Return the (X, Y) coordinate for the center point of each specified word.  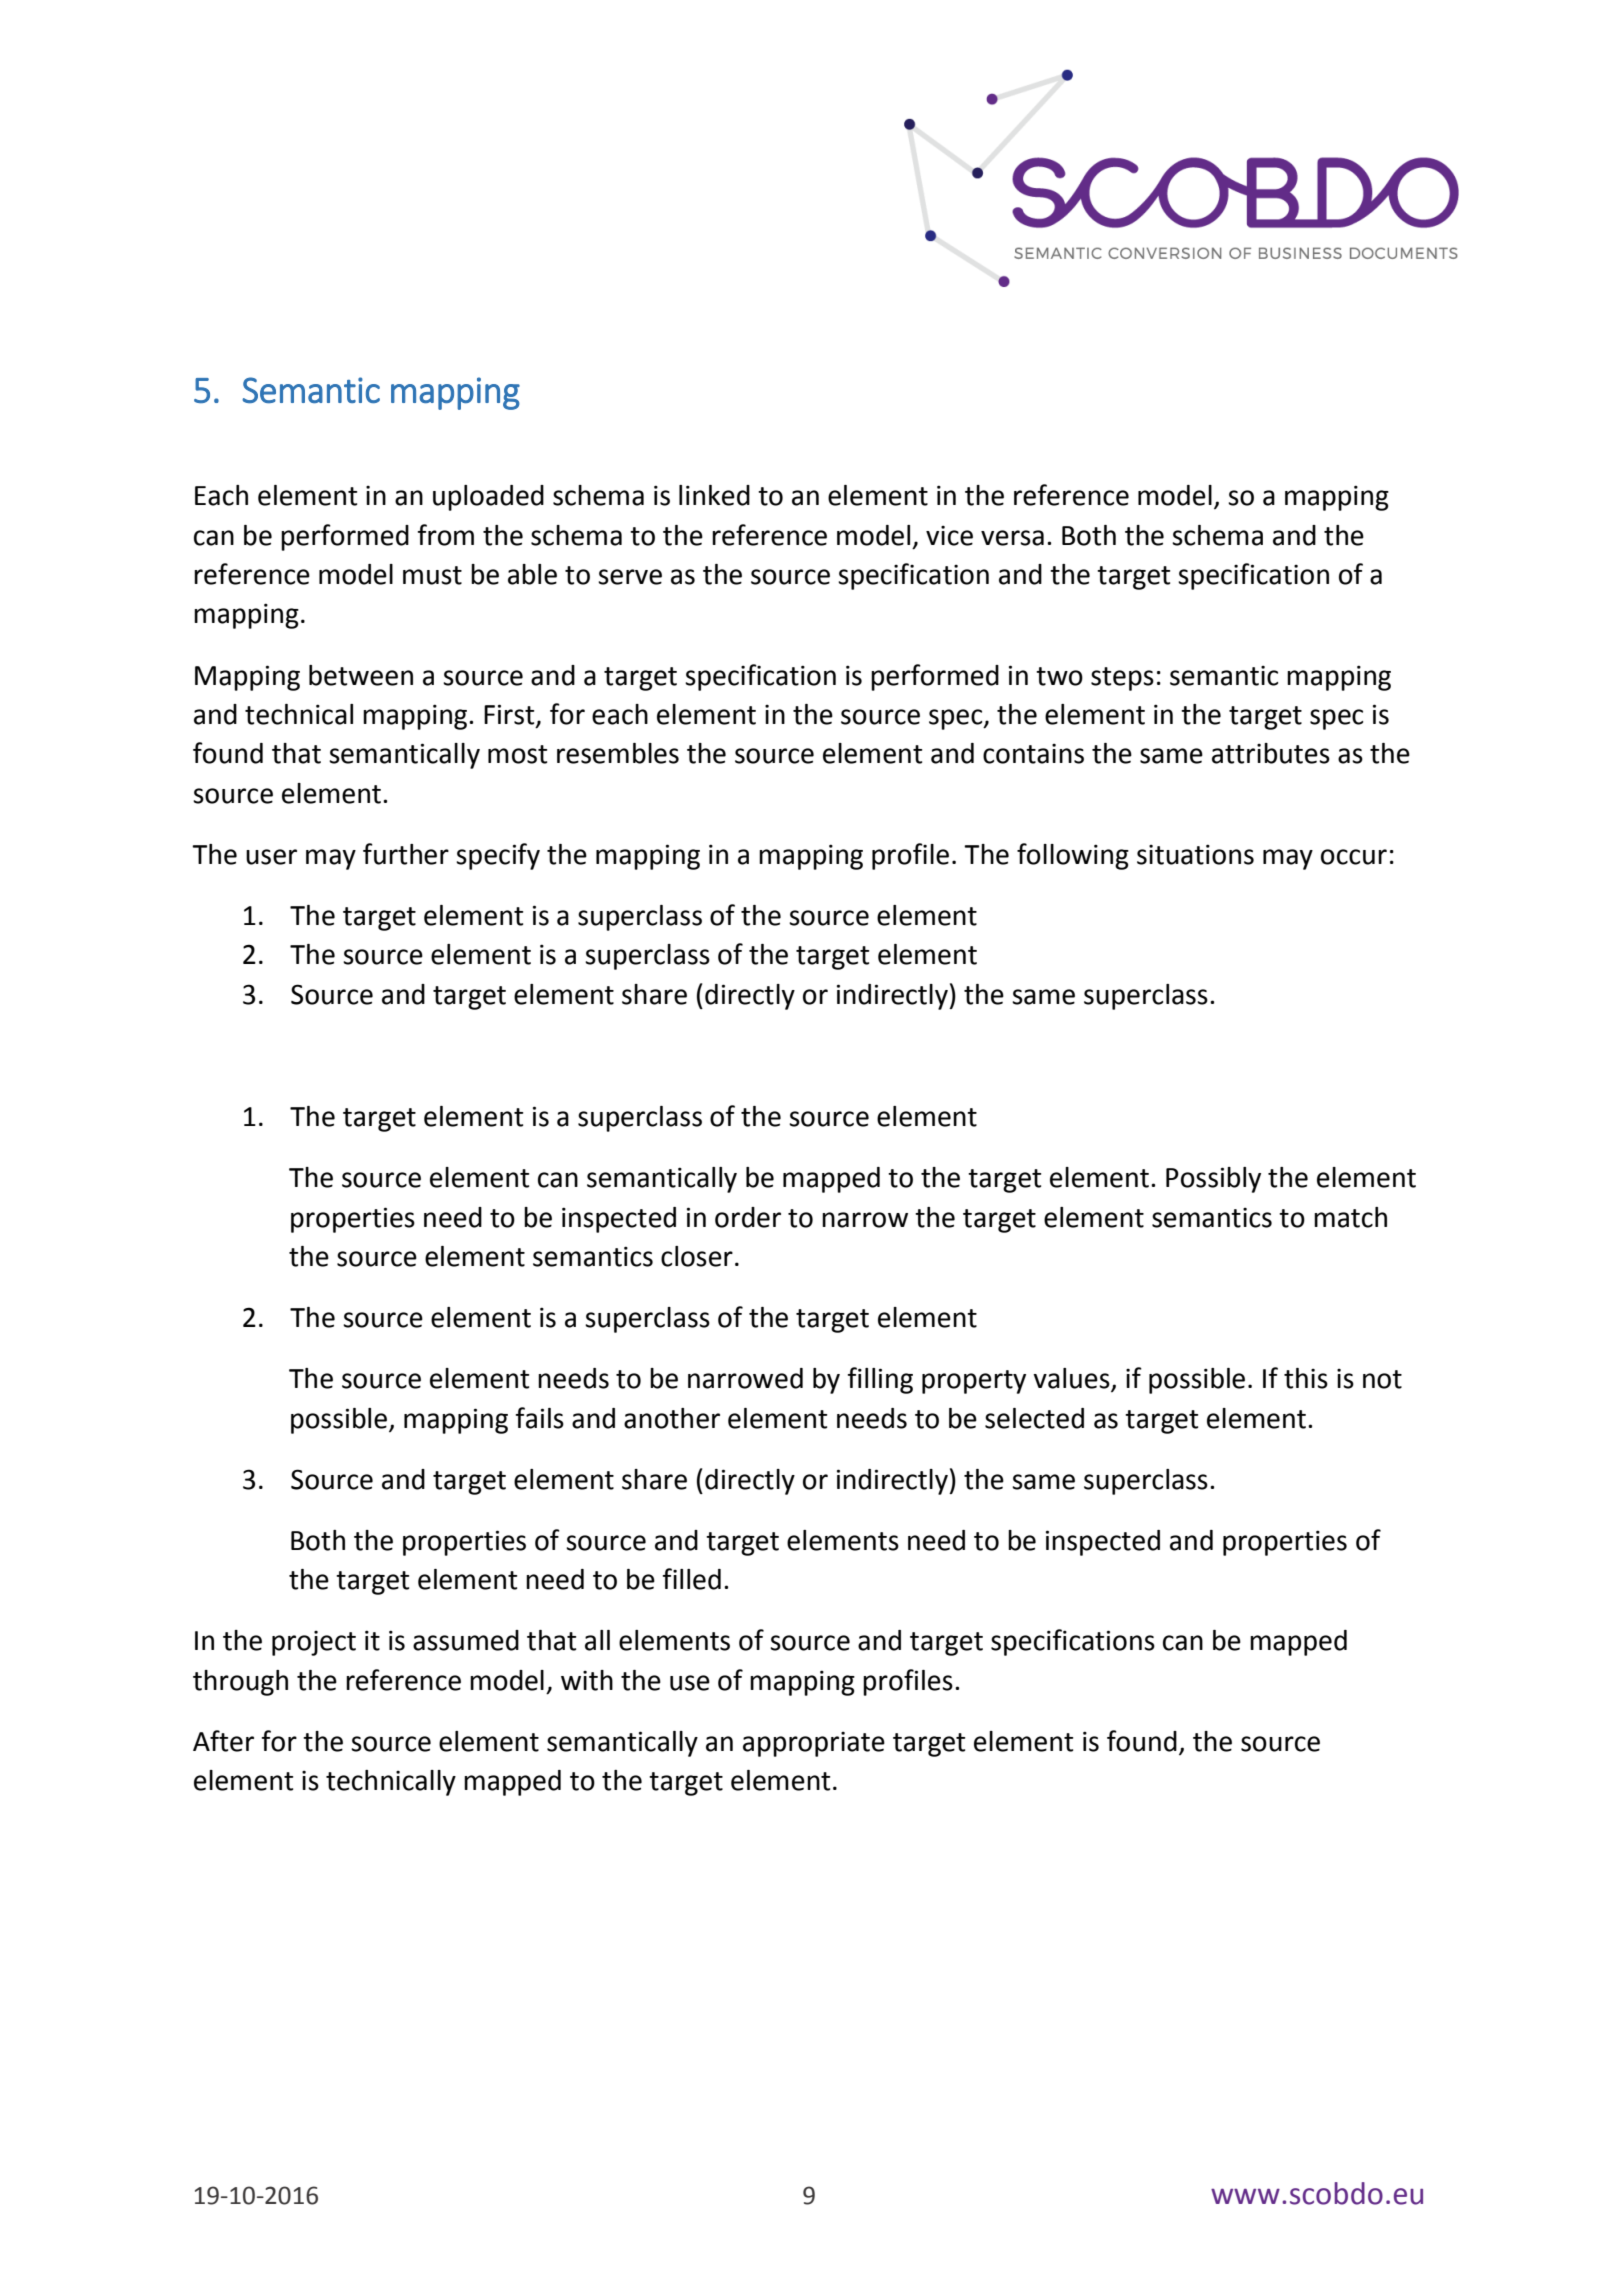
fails (539, 1418)
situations (1195, 854)
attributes (1271, 753)
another (672, 1418)
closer (697, 1256)
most (517, 754)
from (445, 535)
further (406, 854)
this (1306, 1378)
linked (714, 495)
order (748, 1217)
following (1073, 856)
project (314, 1643)
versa (1012, 538)
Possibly (1213, 1180)
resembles (618, 753)
